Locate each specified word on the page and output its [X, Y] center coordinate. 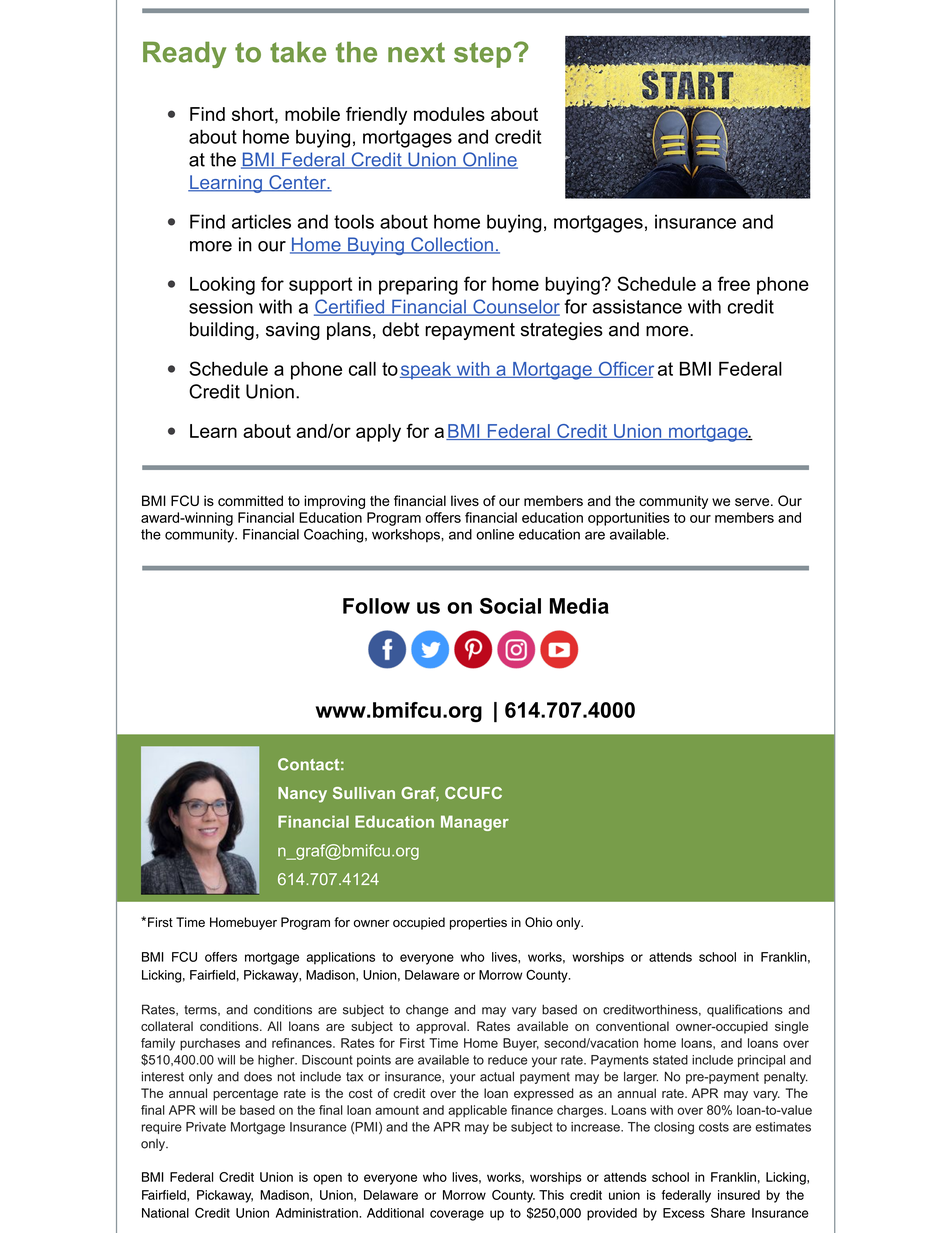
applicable [477, 1111]
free [734, 283]
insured [739, 1195]
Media [579, 606]
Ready [184, 54]
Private [206, 1127]
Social [510, 606]
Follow [376, 606]
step [482, 55]
